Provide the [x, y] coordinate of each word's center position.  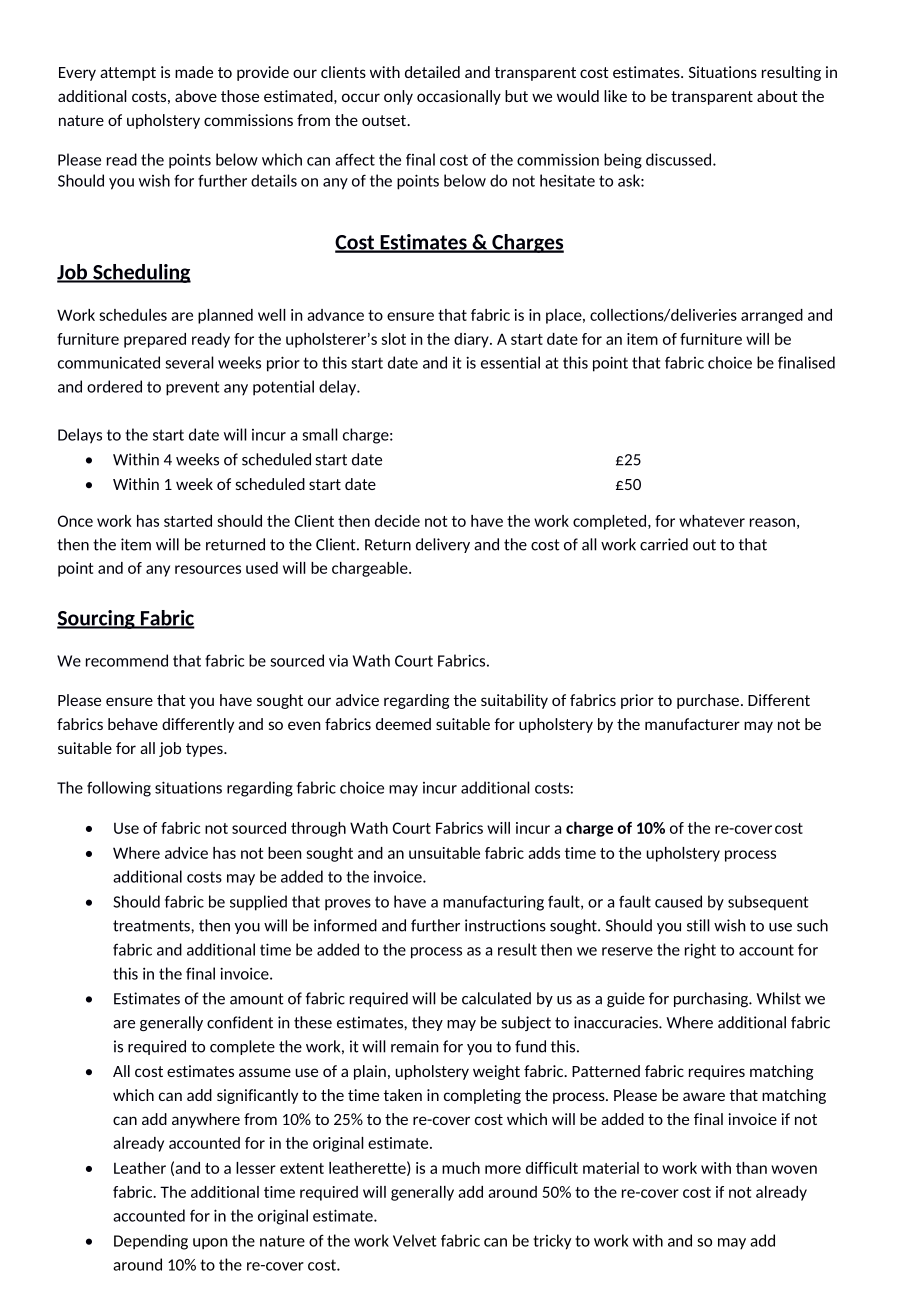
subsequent [768, 903]
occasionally [459, 97]
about [777, 96]
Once [75, 521]
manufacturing [493, 903]
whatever [712, 521]
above [196, 96]
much [461, 1168]
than [751, 1168]
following [119, 789]
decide [397, 521]
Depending [151, 1242]
